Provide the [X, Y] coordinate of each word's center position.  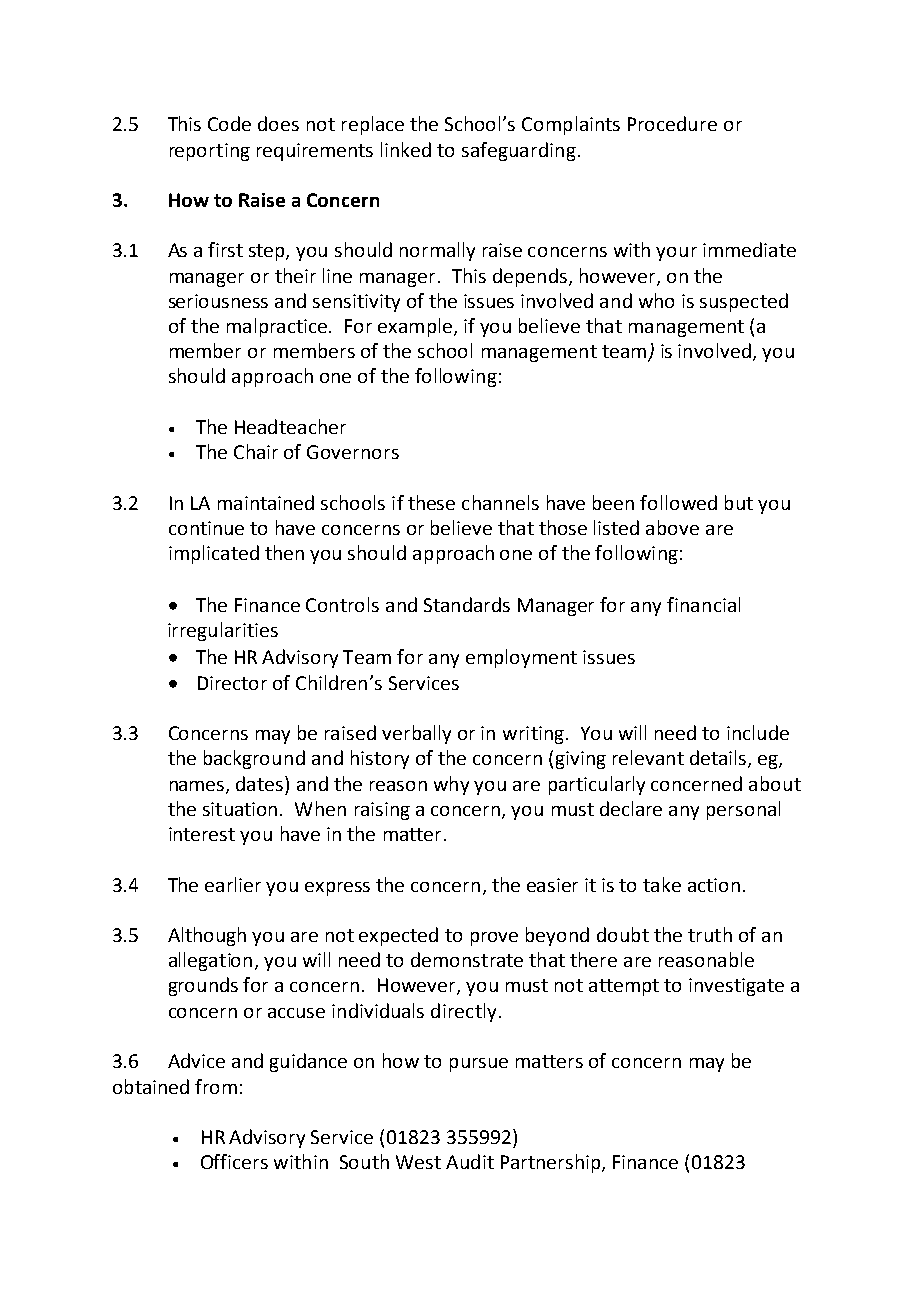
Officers [234, 1161]
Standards [467, 604]
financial [703, 604]
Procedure [672, 123]
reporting [210, 152]
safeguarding [519, 151]
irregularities [223, 631]
